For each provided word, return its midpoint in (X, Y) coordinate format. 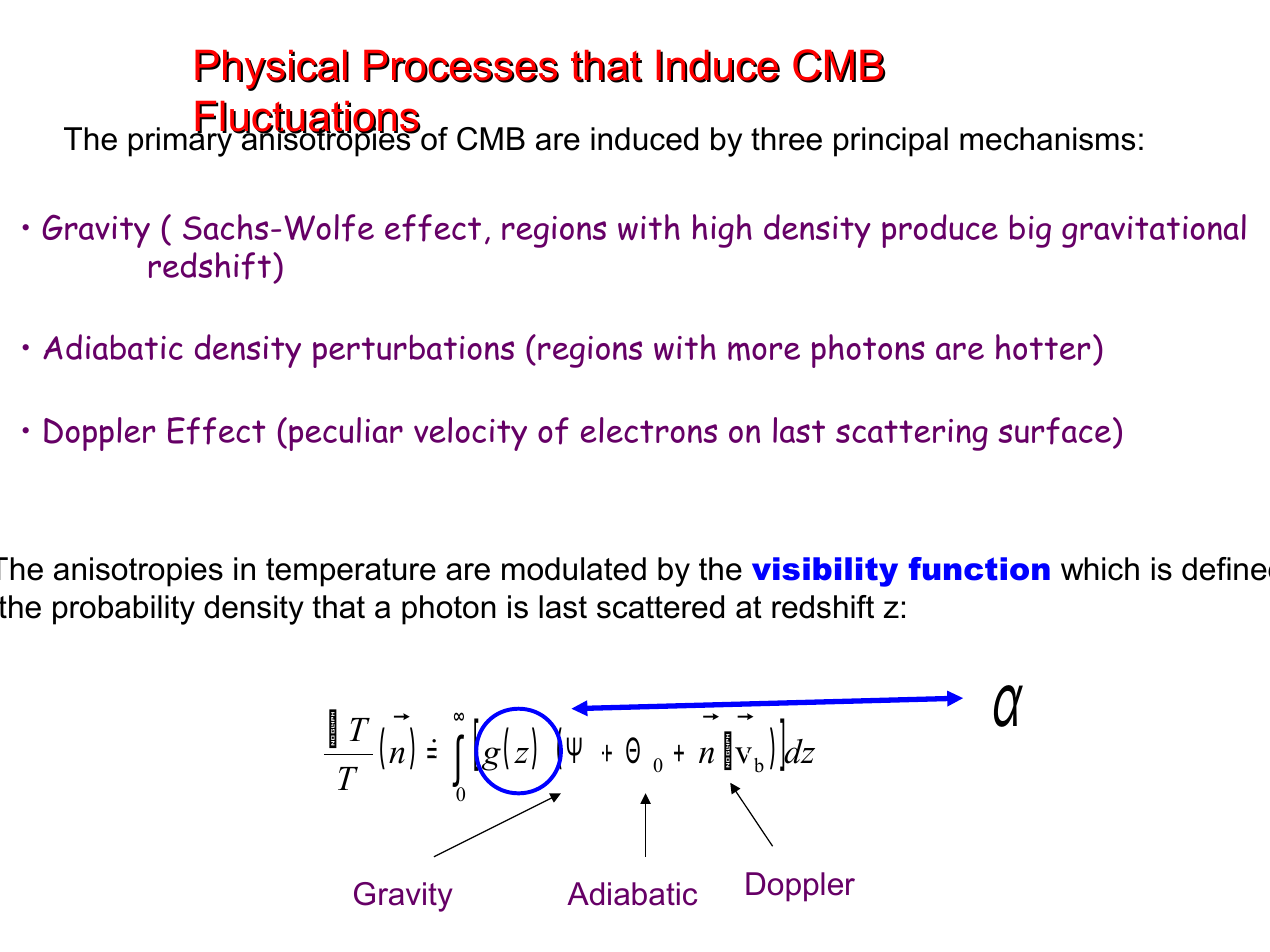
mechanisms (1047, 139)
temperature (351, 572)
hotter (1043, 347)
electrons (649, 430)
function (979, 569)
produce (940, 231)
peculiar (346, 434)
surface (1054, 431)
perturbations (413, 351)
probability (124, 610)
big (1030, 231)
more (764, 351)
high (722, 231)
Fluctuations (308, 118)
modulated (574, 569)
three (786, 139)
